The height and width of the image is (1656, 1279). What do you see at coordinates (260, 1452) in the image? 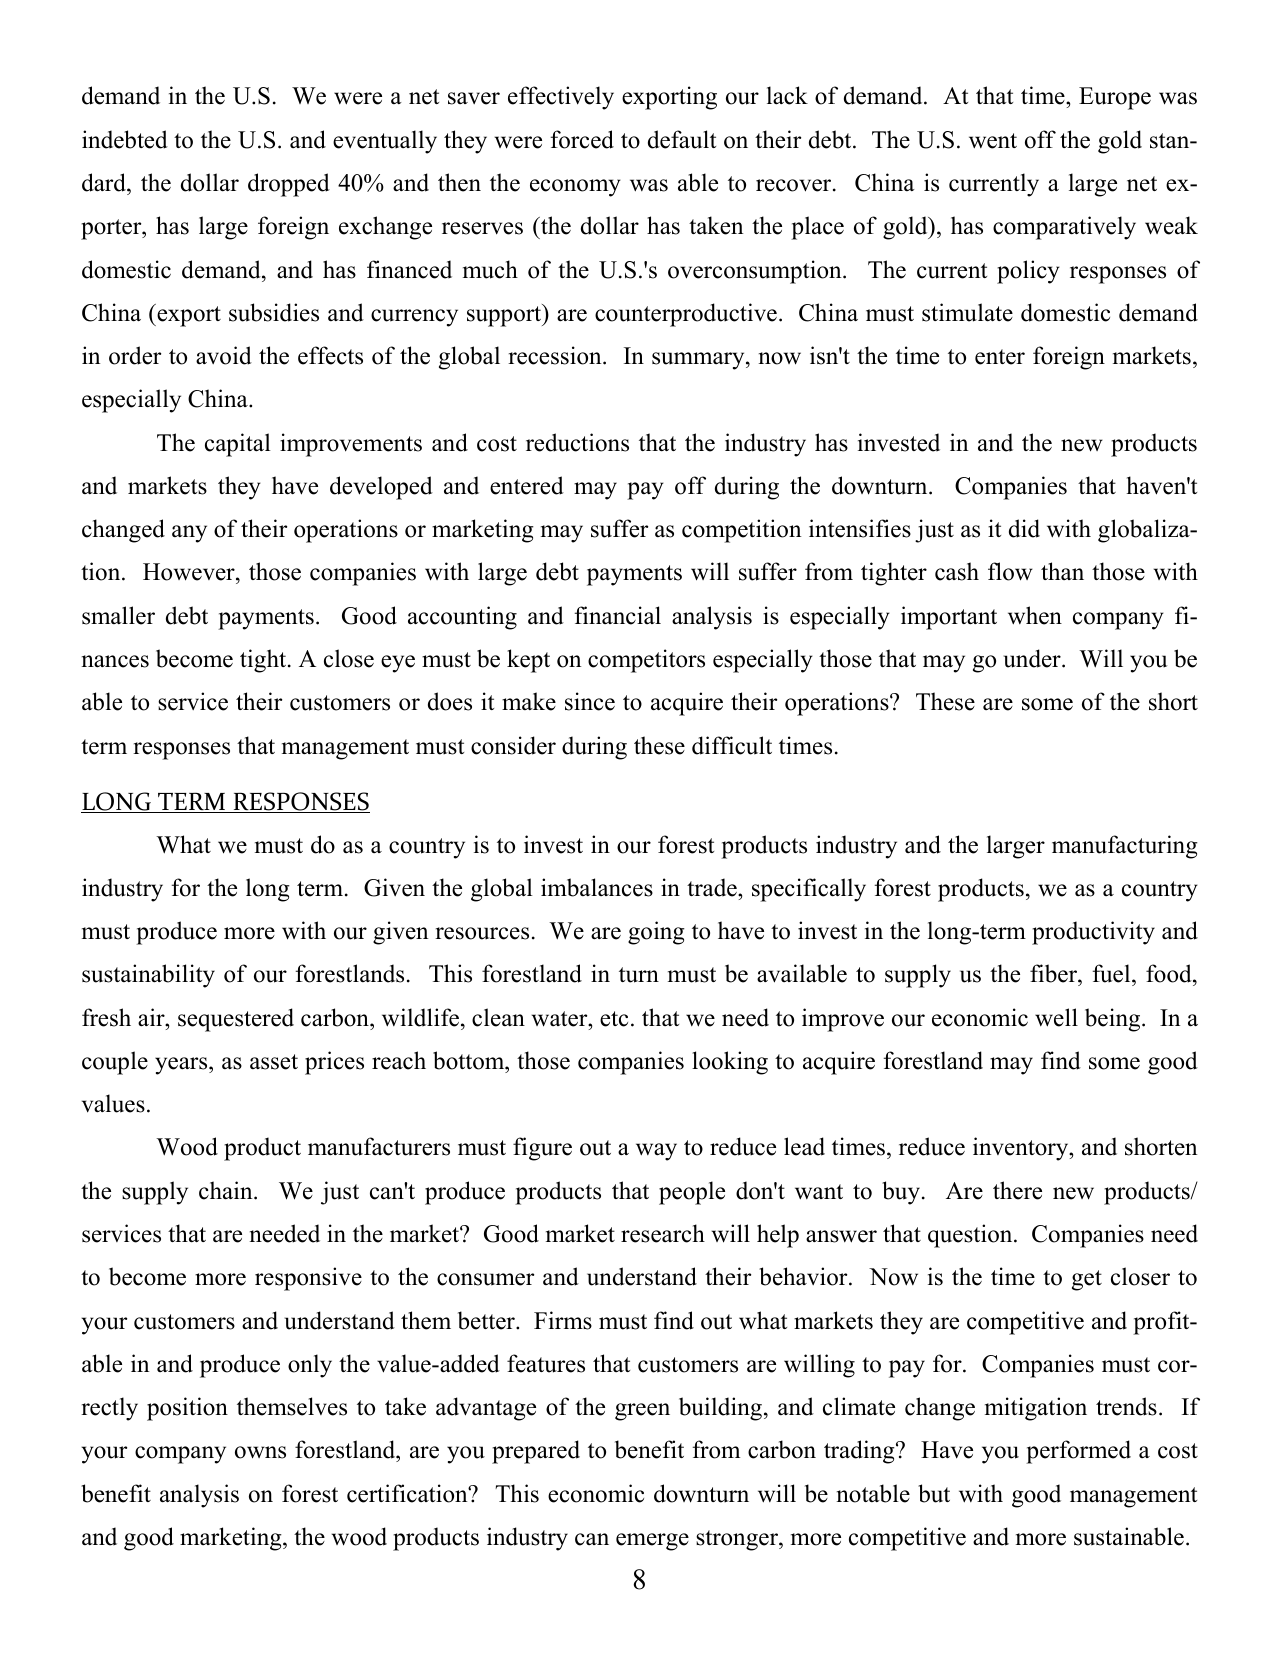
I see `owns` at bounding box center [260, 1452].
